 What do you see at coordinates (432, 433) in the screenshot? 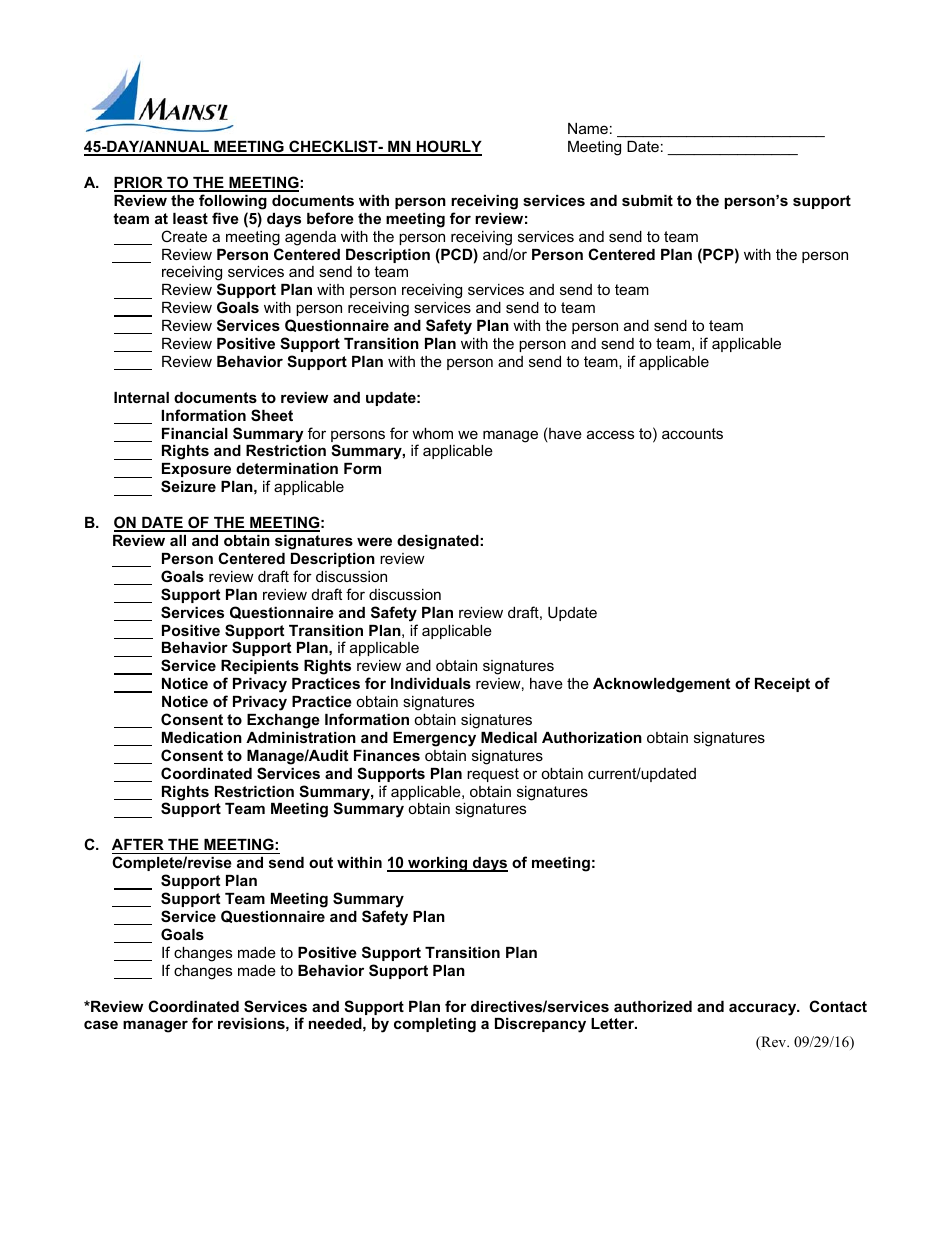
I see `whom` at bounding box center [432, 433].
